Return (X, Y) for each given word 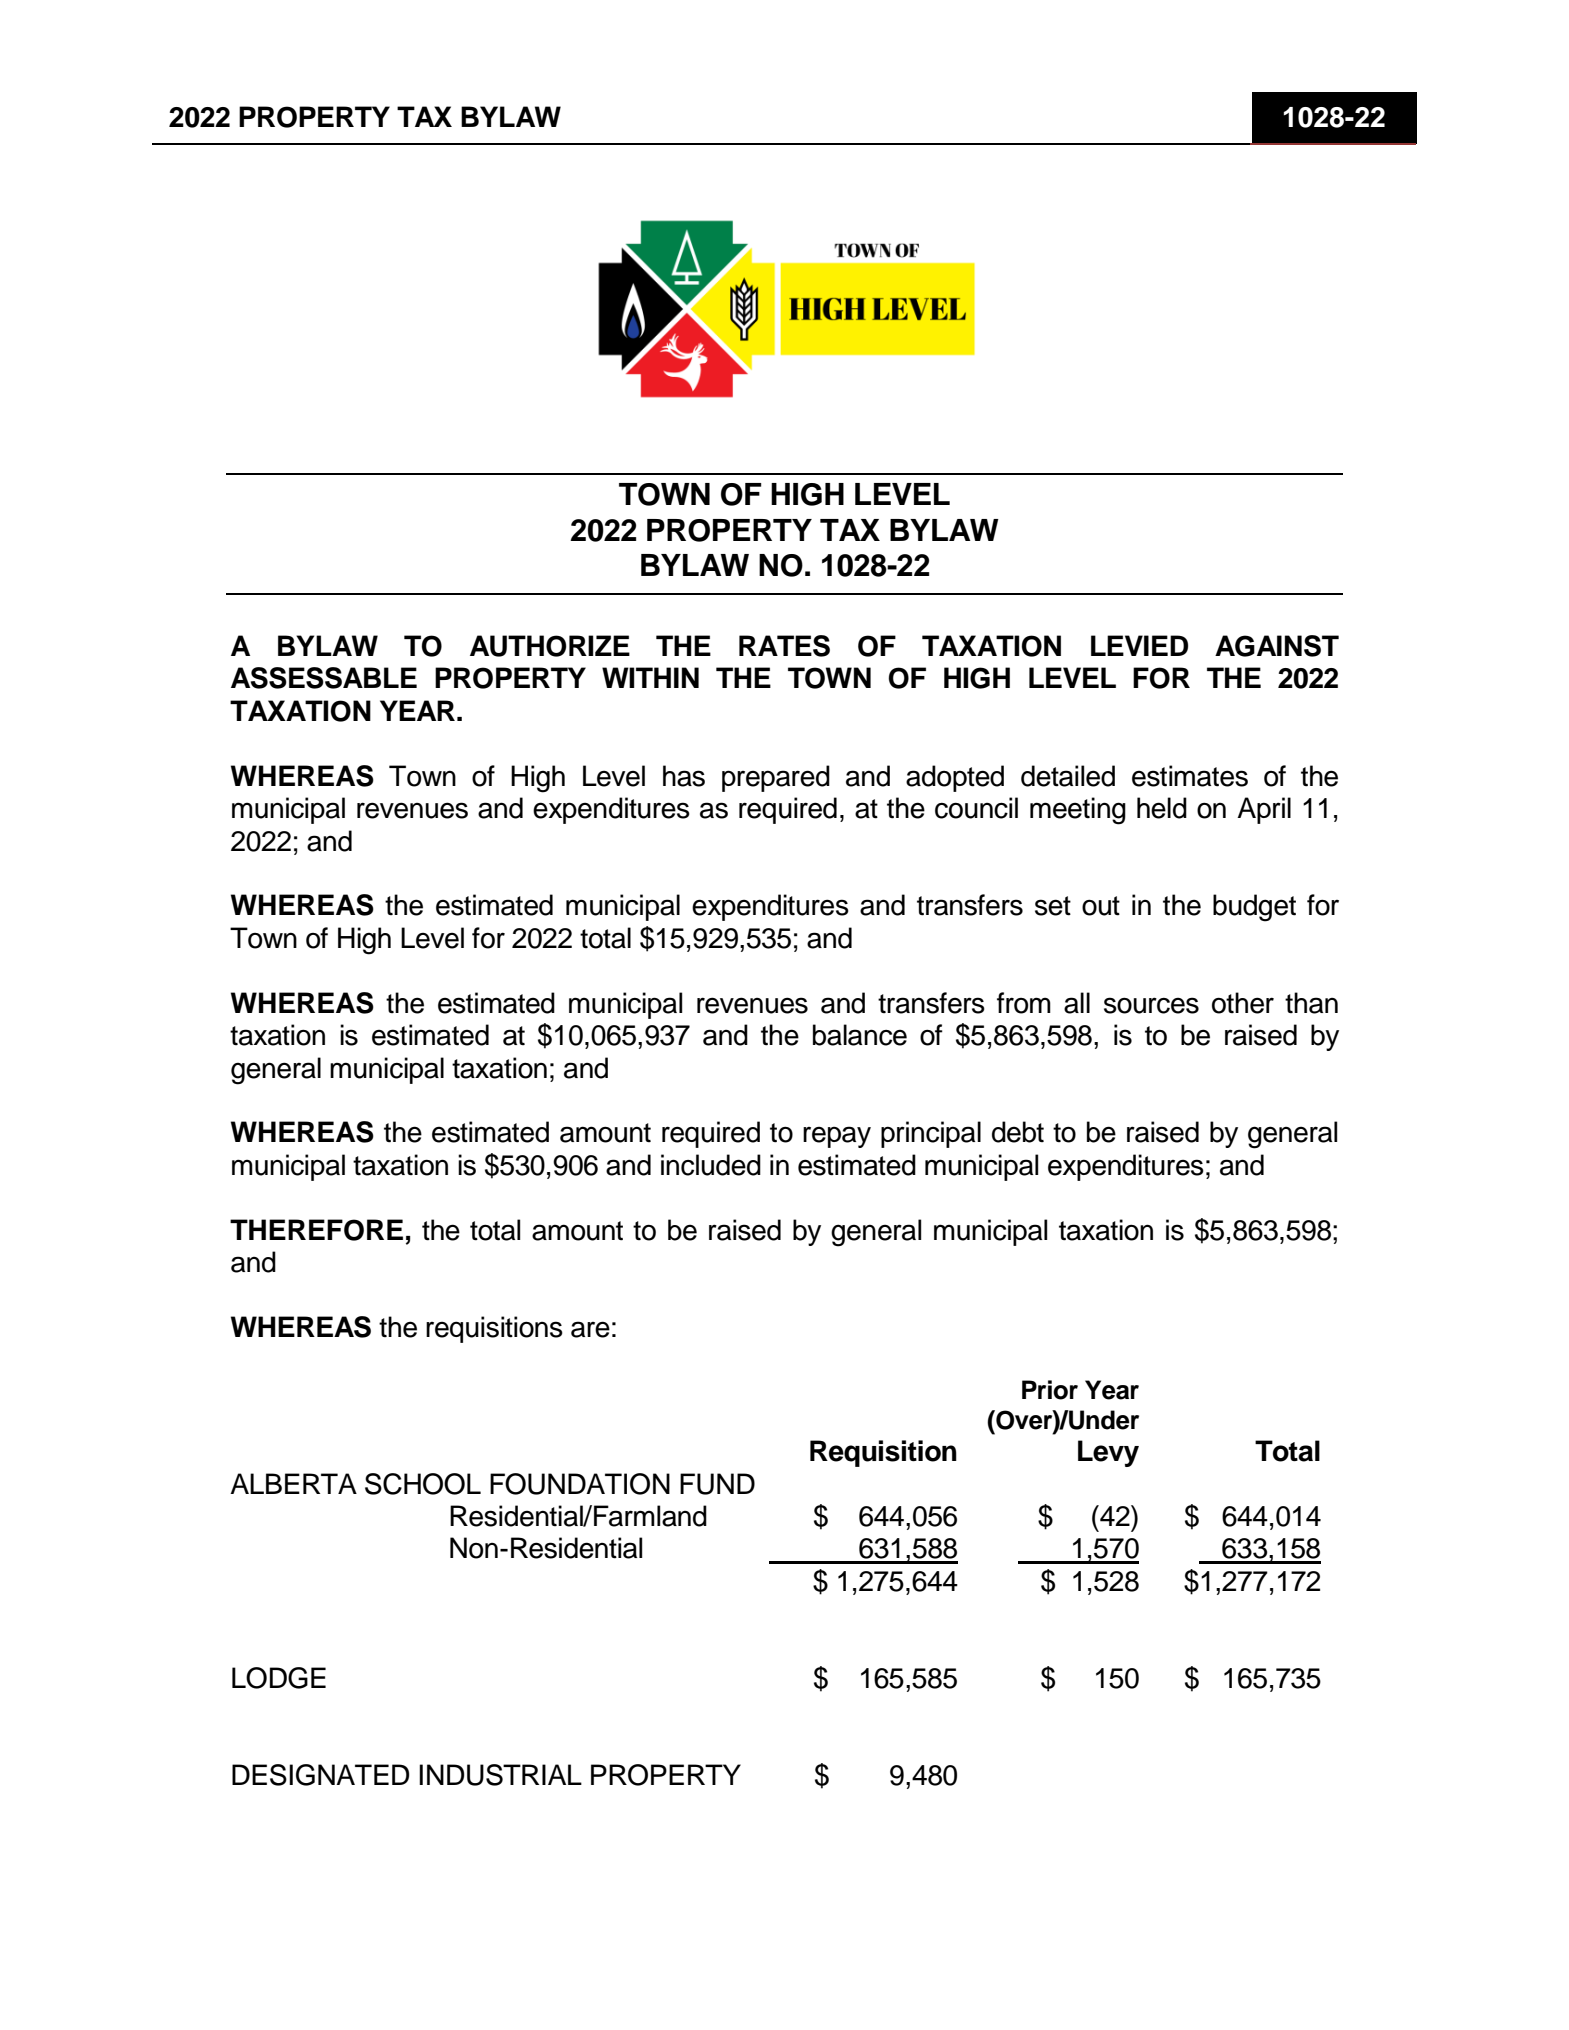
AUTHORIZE (550, 646)
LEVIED (1139, 645)
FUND (717, 1484)
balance (860, 1035)
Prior (1050, 1390)
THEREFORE (316, 1230)
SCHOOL (423, 1484)
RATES (784, 646)
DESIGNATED (320, 1775)
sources (1151, 1005)
